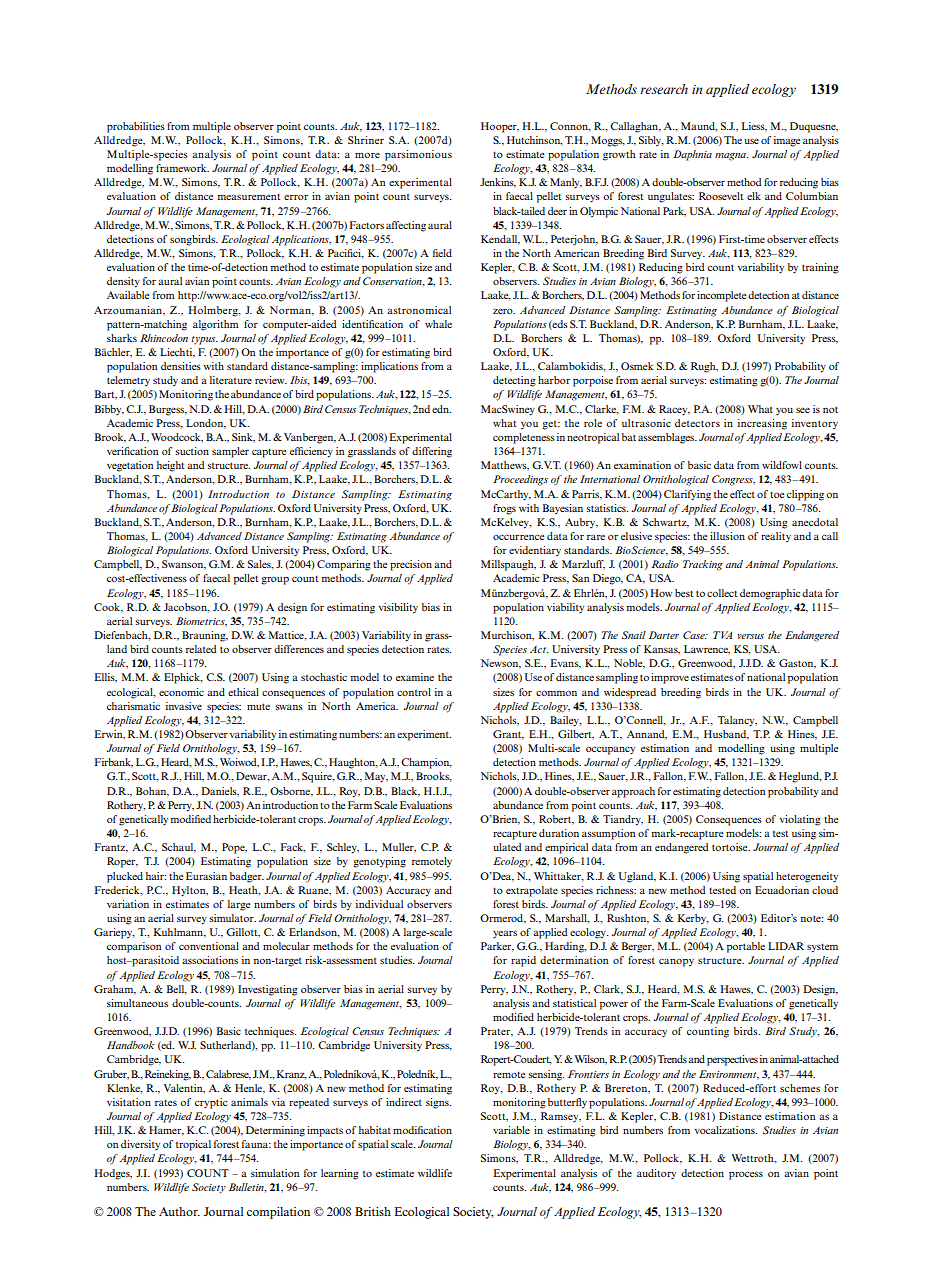  I want to click on related, so click(201, 649).
